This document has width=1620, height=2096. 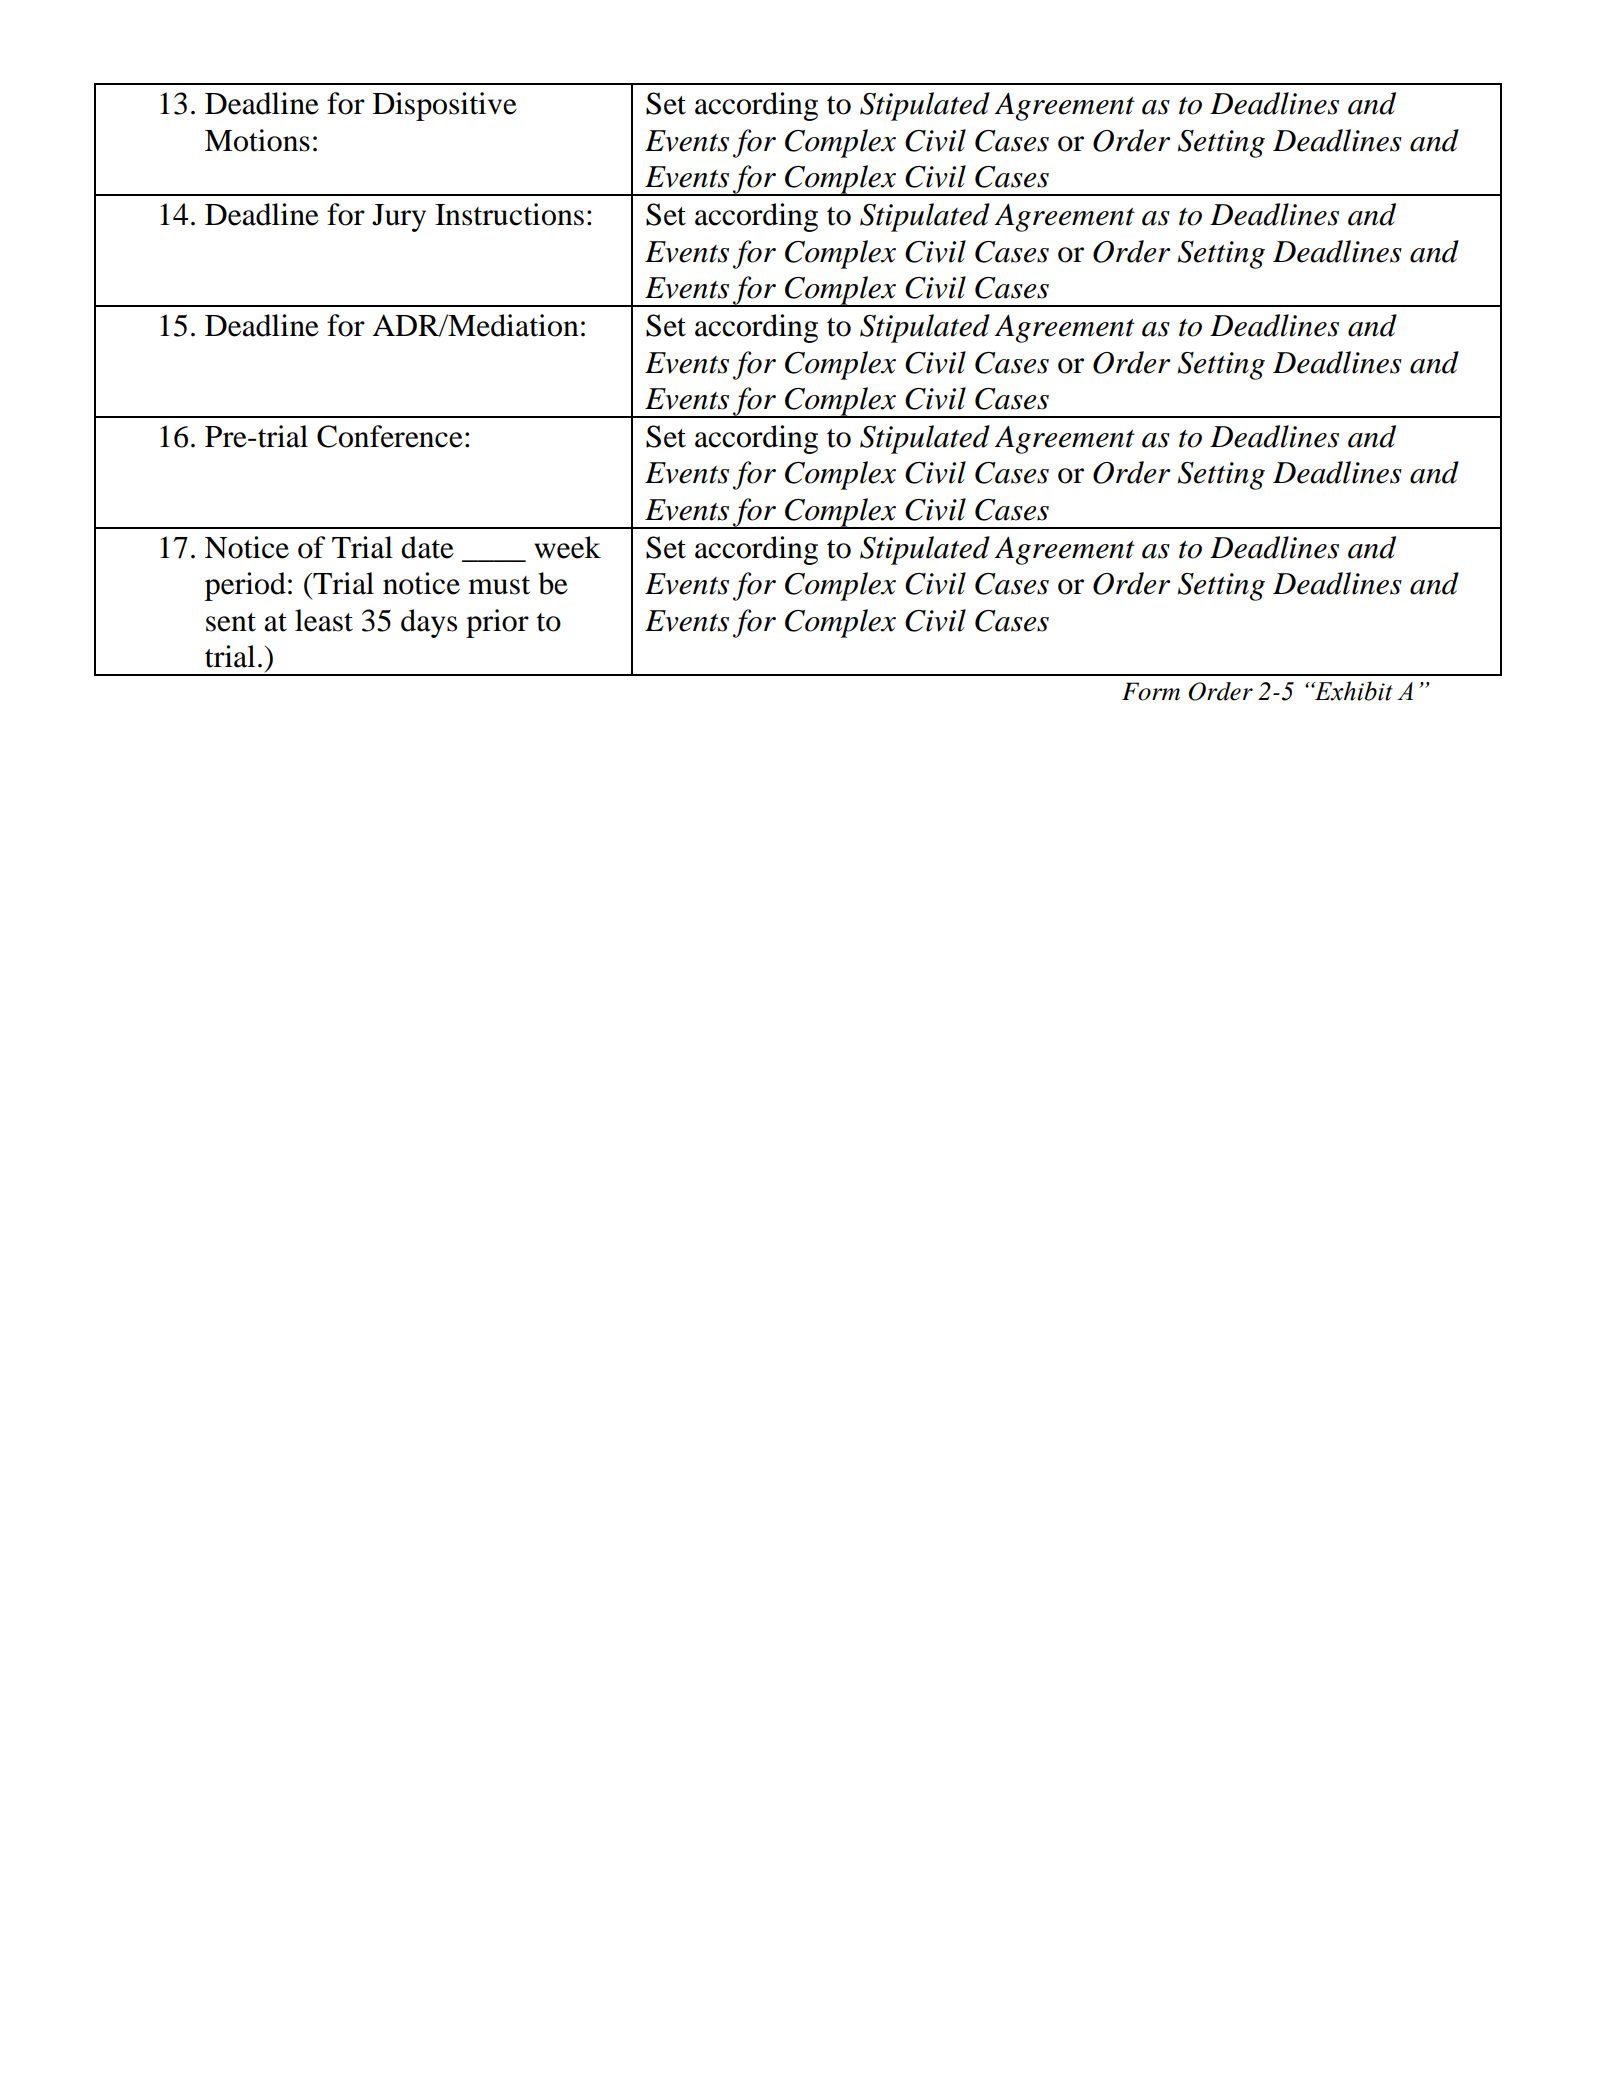 I want to click on Motions, so click(x=257, y=140).
